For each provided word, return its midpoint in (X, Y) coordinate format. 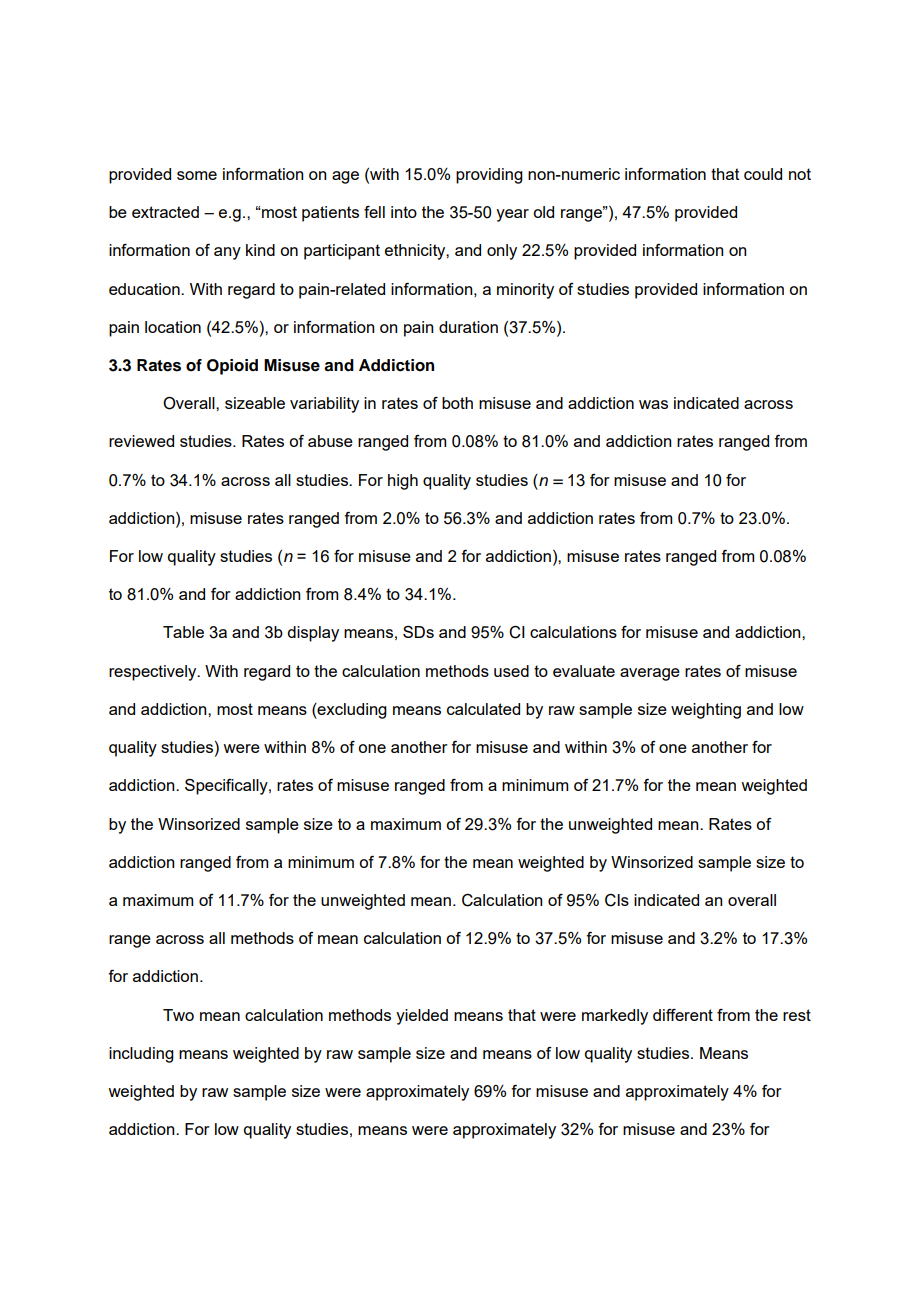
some (197, 175)
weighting (706, 711)
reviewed (141, 441)
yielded (422, 1017)
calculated (483, 709)
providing (489, 176)
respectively (154, 673)
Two (178, 1015)
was (653, 404)
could (763, 174)
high (403, 482)
